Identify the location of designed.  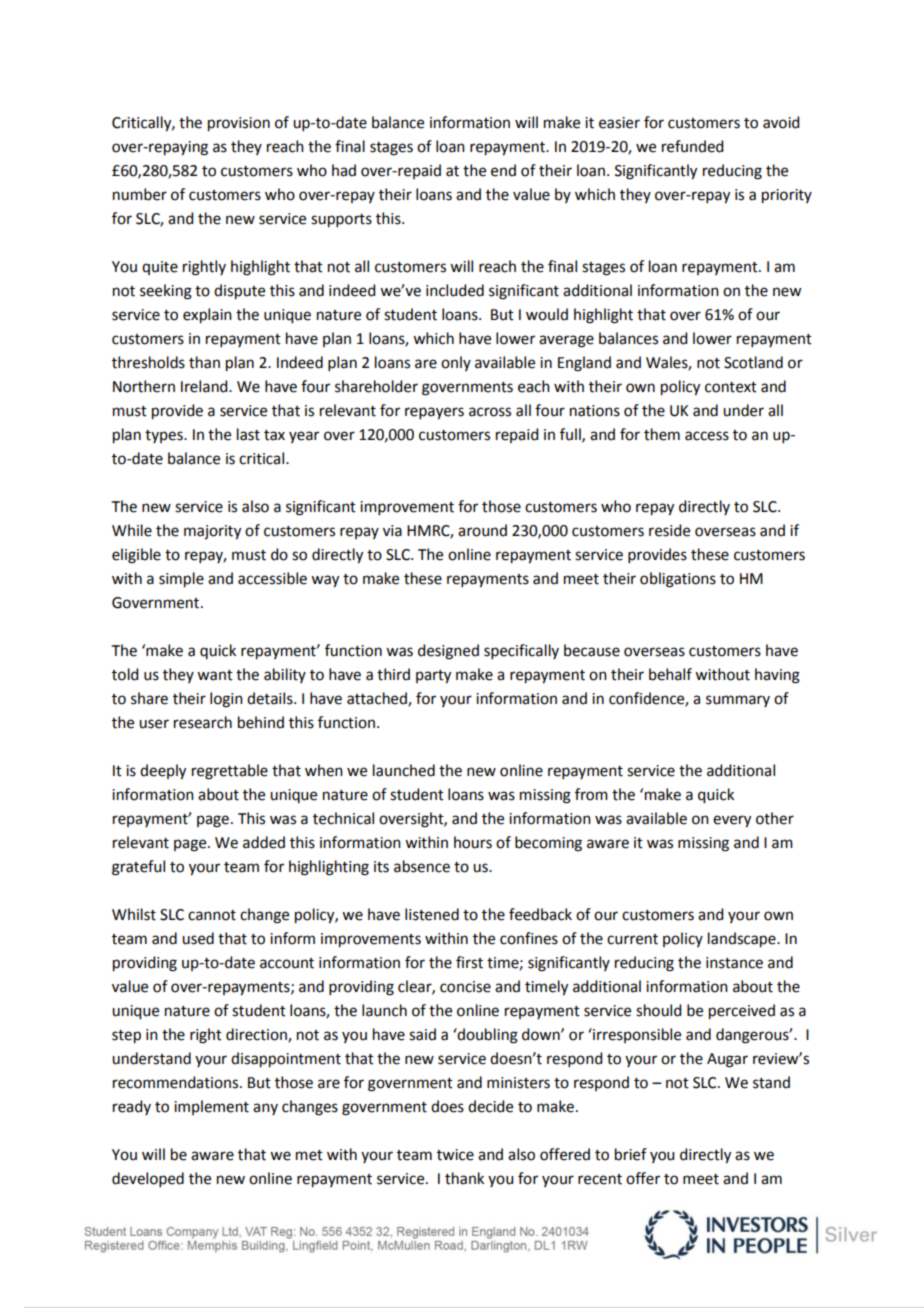
(448, 652).
